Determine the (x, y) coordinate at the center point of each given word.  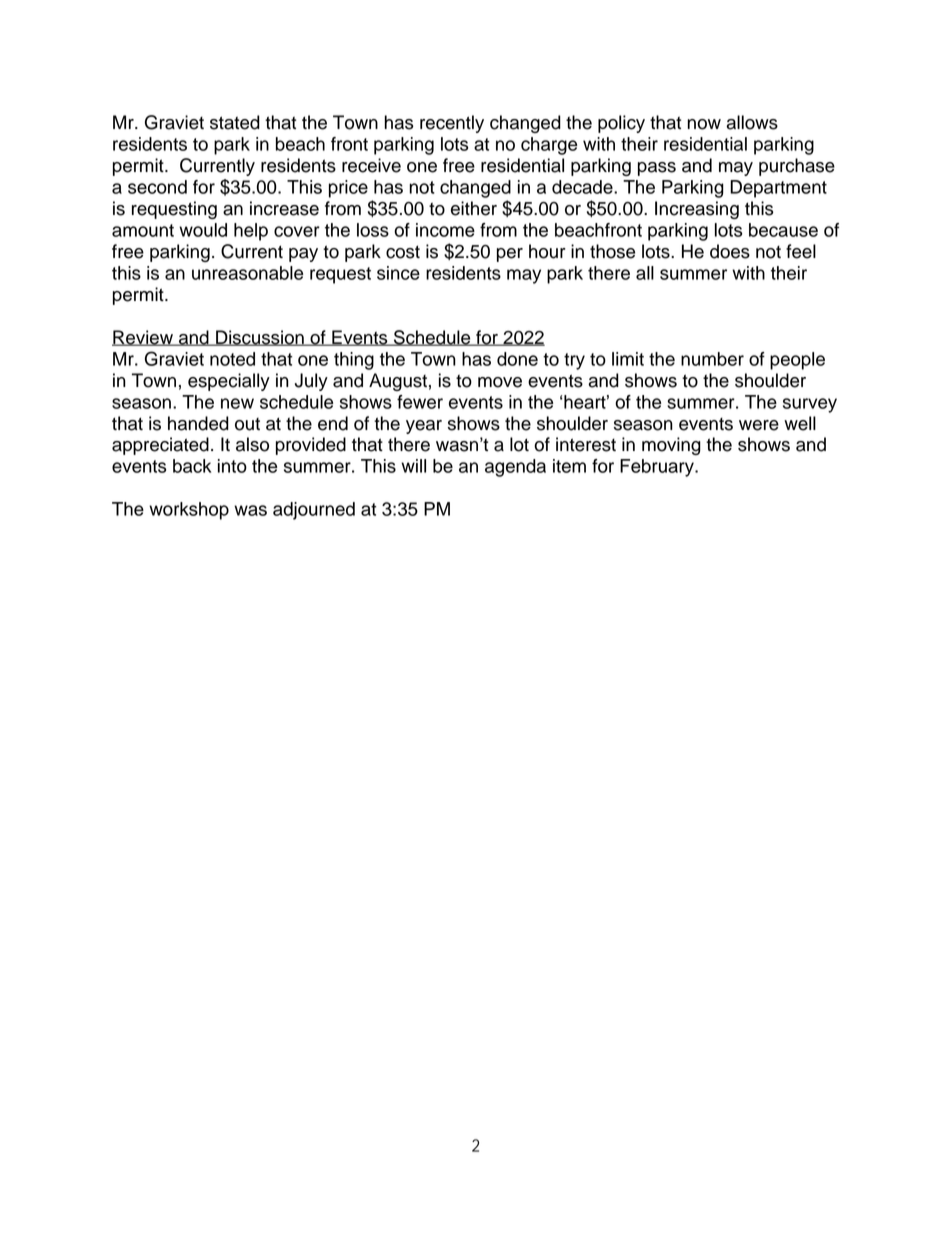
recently (452, 124)
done (517, 359)
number (712, 359)
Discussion (260, 338)
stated (235, 122)
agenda (515, 468)
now (704, 124)
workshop (189, 511)
